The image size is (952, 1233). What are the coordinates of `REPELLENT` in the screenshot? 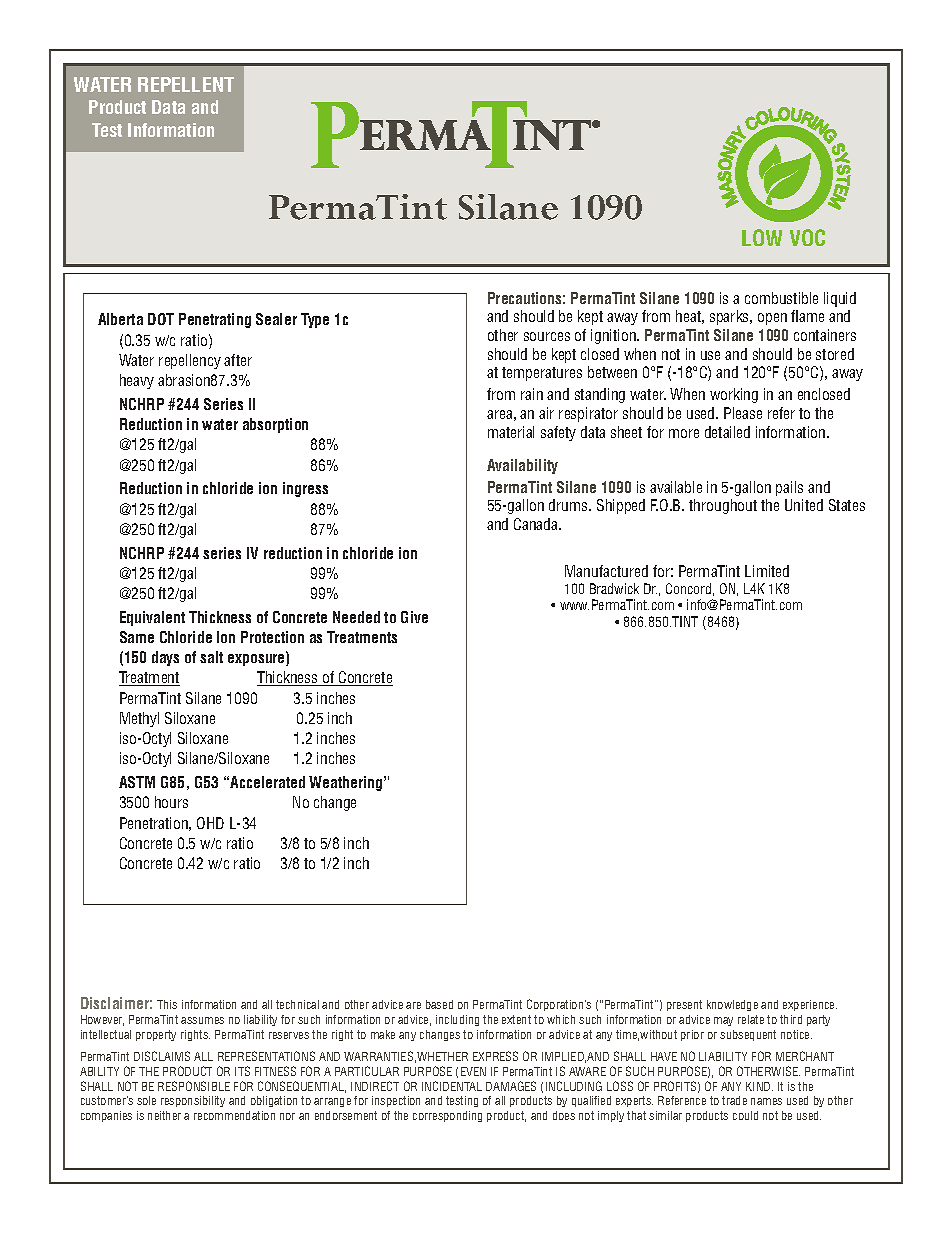 It's located at (186, 84).
